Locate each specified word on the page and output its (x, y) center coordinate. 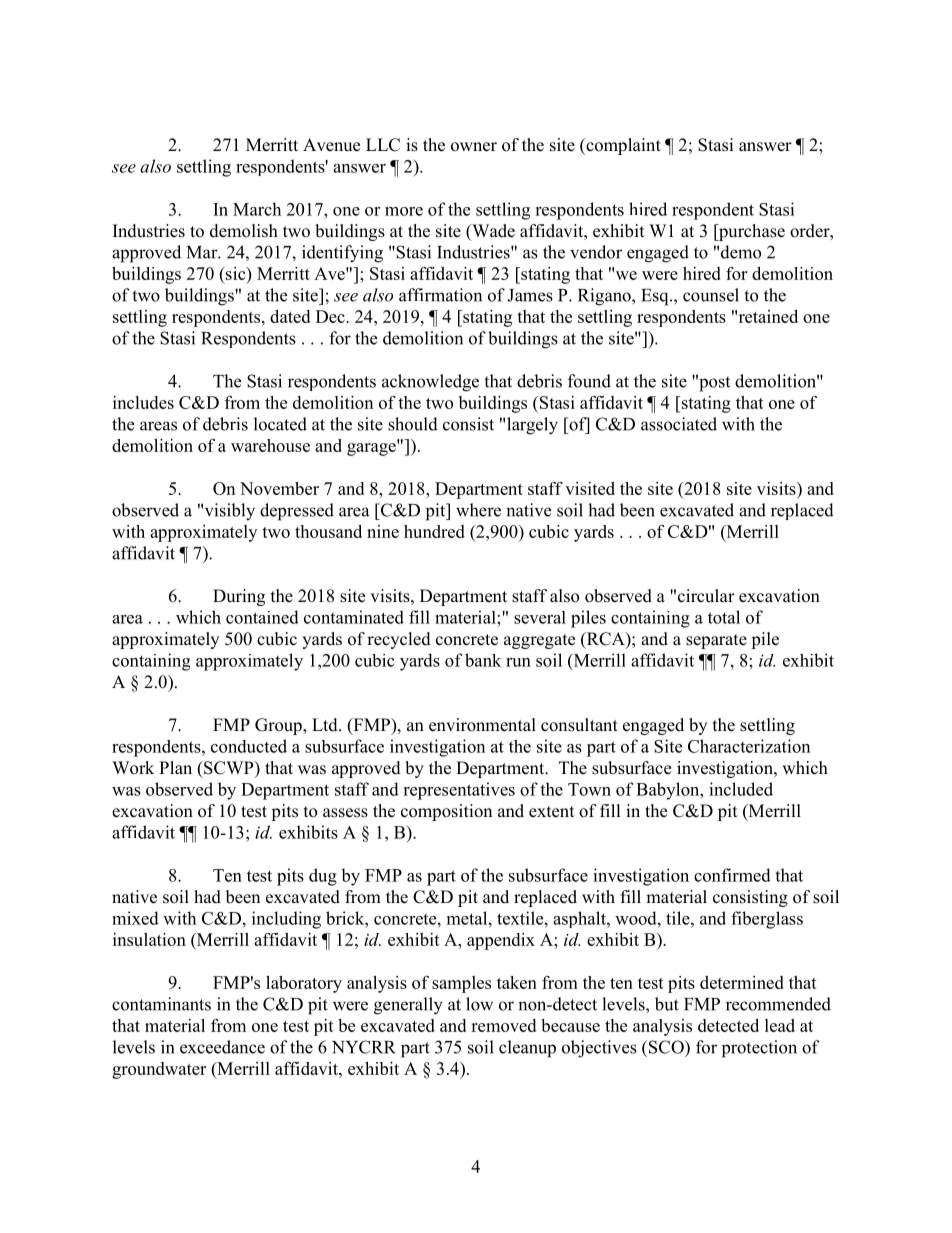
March (257, 209)
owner (474, 147)
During (239, 597)
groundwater (159, 1070)
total (724, 617)
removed (503, 1025)
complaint (622, 146)
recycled (399, 640)
